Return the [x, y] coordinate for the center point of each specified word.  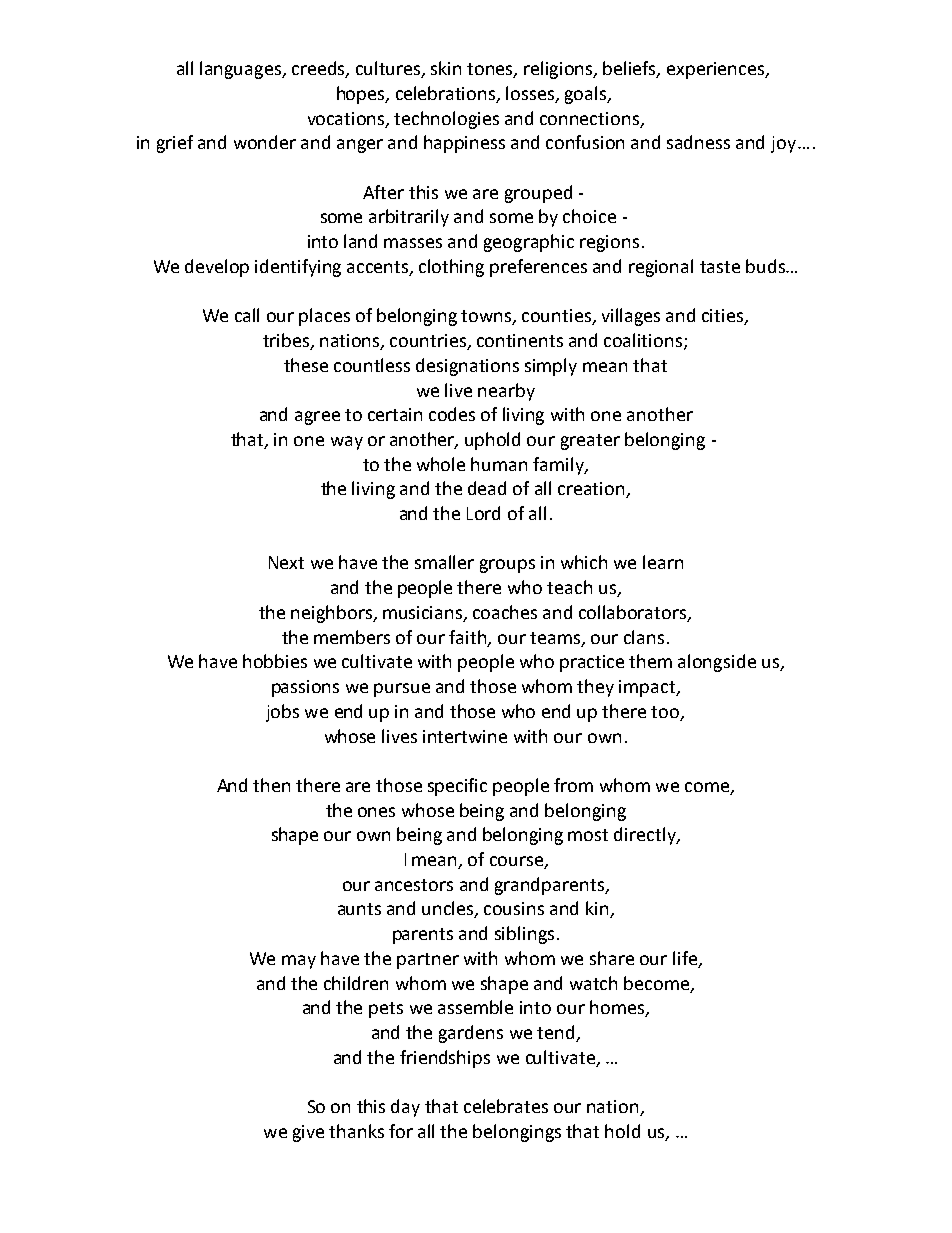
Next [286, 562]
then [271, 785]
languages [242, 70]
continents [520, 340]
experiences [717, 70]
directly [646, 836]
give [308, 1133]
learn [663, 562]
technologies [446, 120]
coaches [505, 612]
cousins [514, 908]
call [247, 315]
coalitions [644, 341]
